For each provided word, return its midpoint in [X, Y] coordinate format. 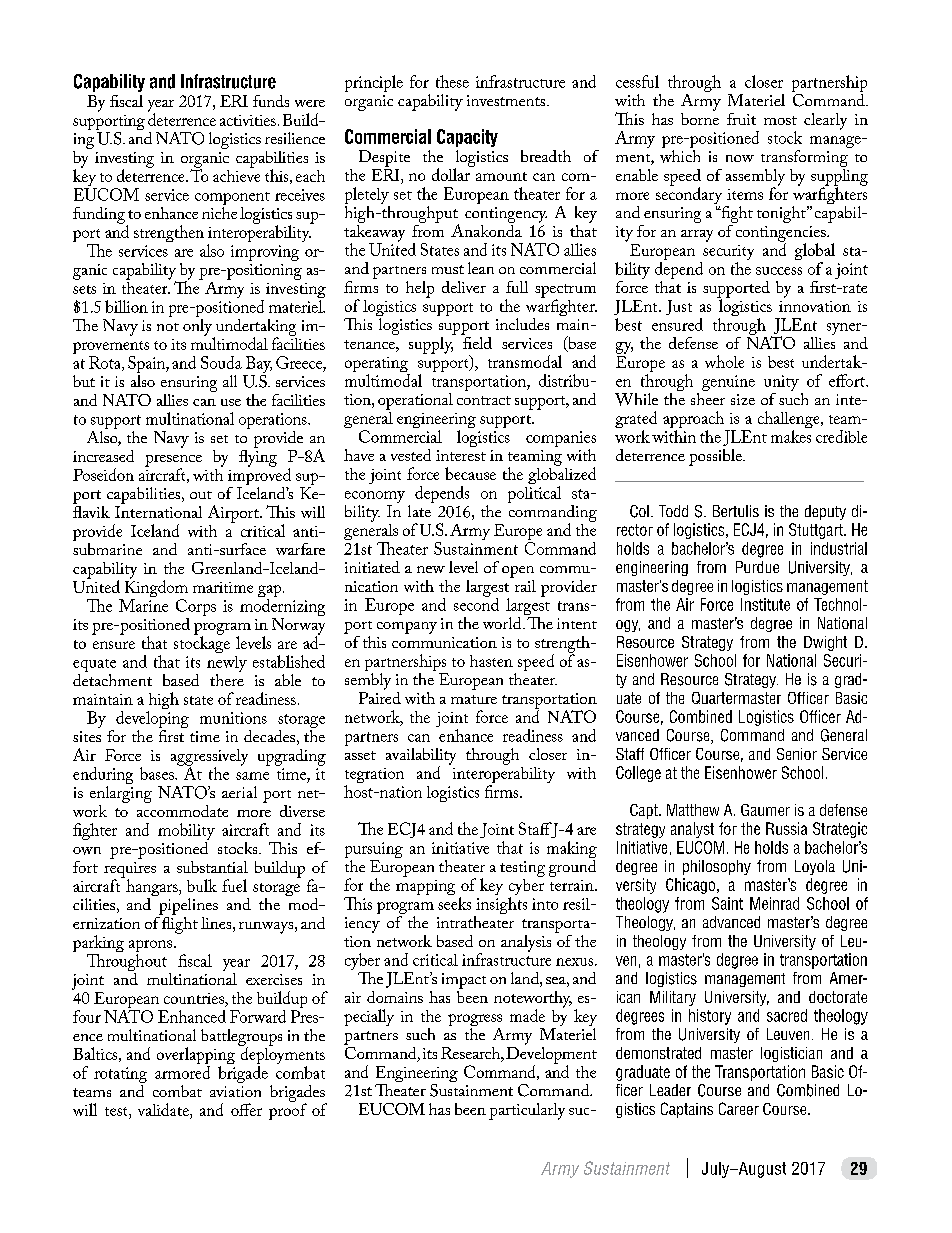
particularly [527, 1111]
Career [739, 1108]
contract [484, 400]
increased [103, 456]
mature [474, 699]
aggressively [209, 758]
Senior [797, 754]
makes [791, 436]
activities [248, 120]
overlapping [196, 1057]
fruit [741, 119]
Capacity [467, 138]
